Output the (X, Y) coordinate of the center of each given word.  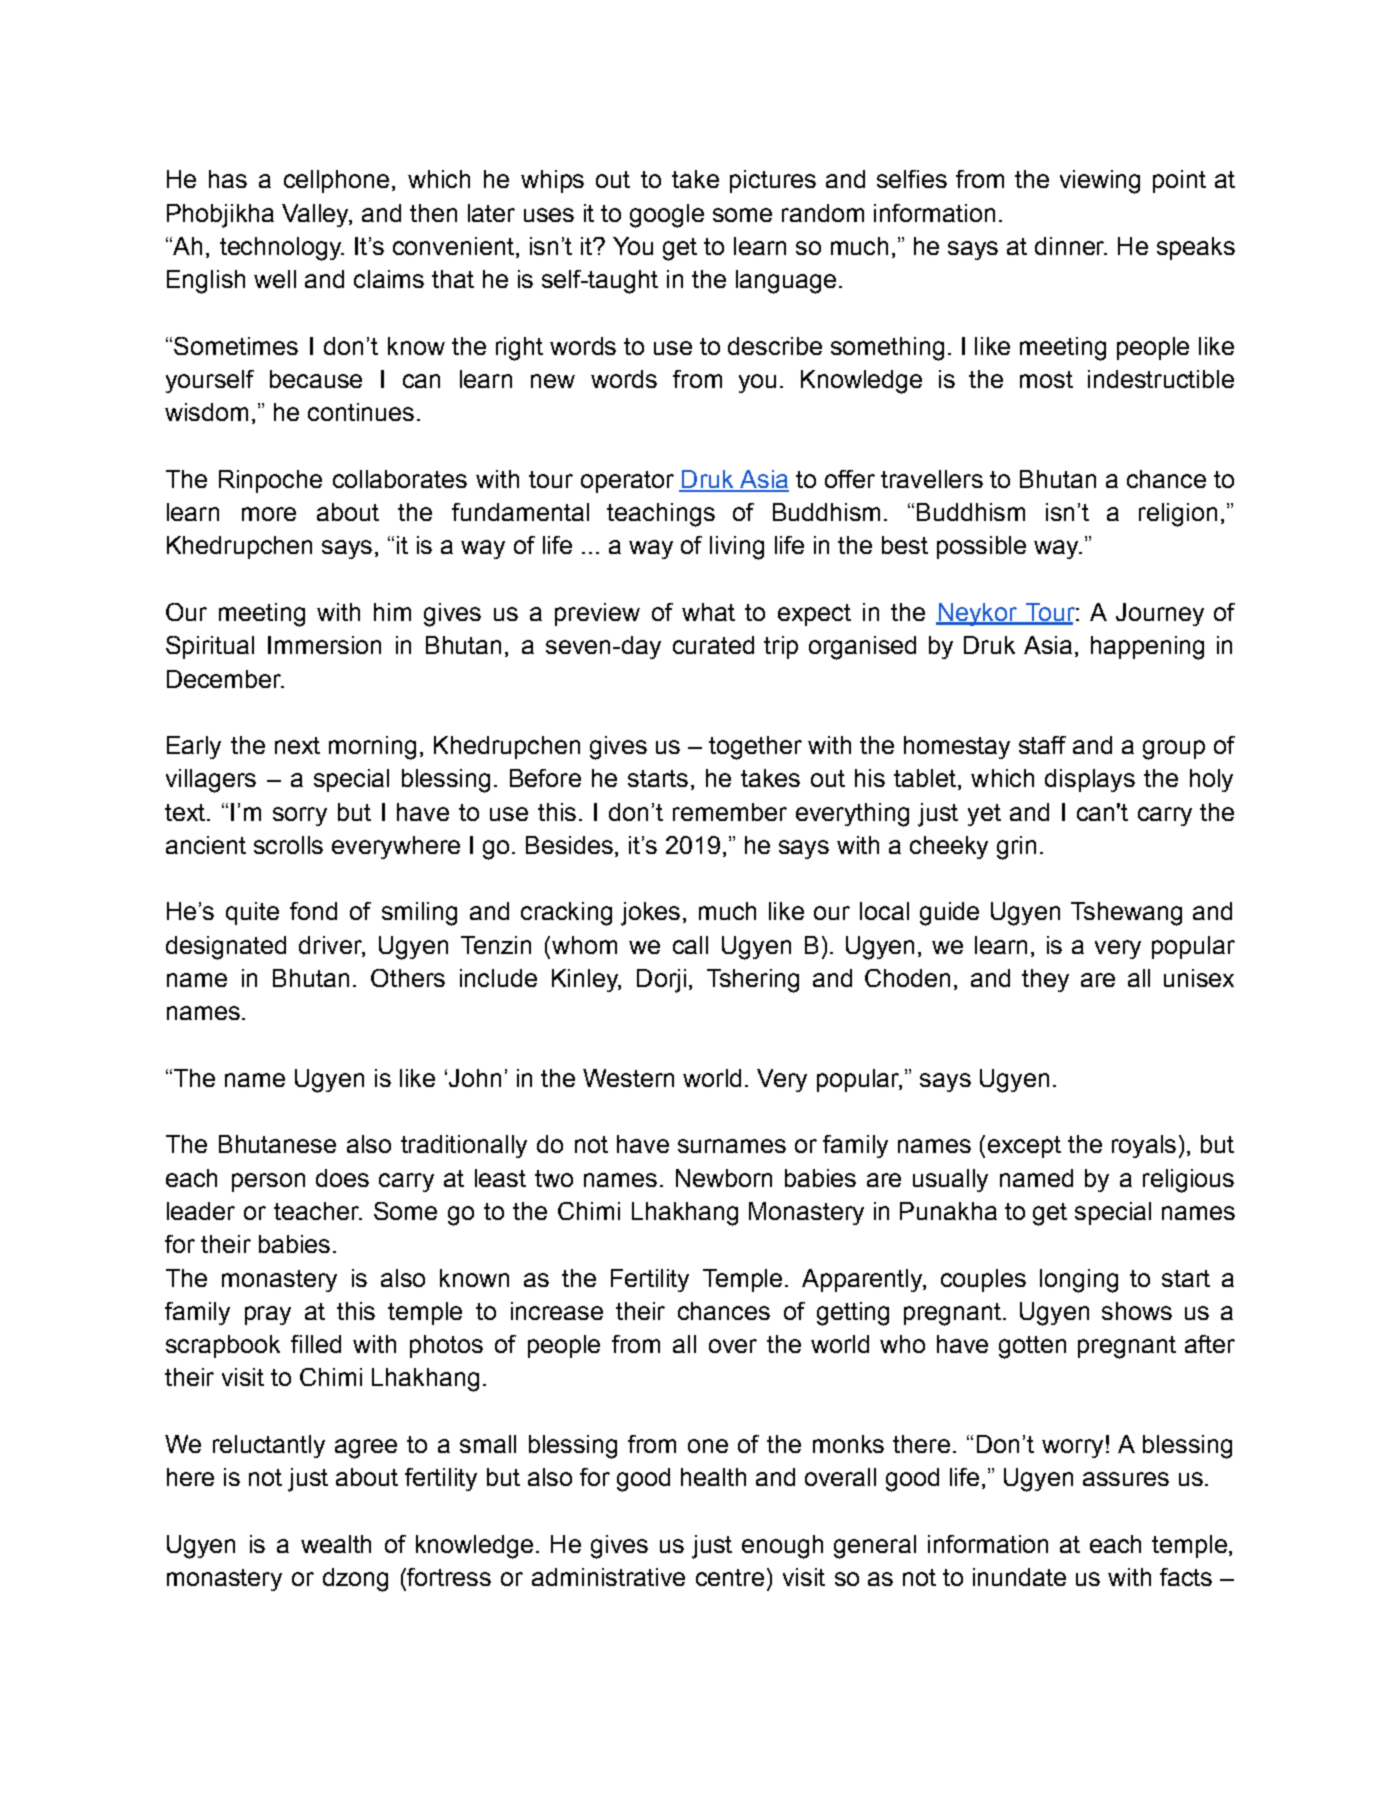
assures (1126, 1479)
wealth (336, 1544)
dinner (1071, 246)
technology (281, 249)
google (667, 216)
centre (730, 1577)
